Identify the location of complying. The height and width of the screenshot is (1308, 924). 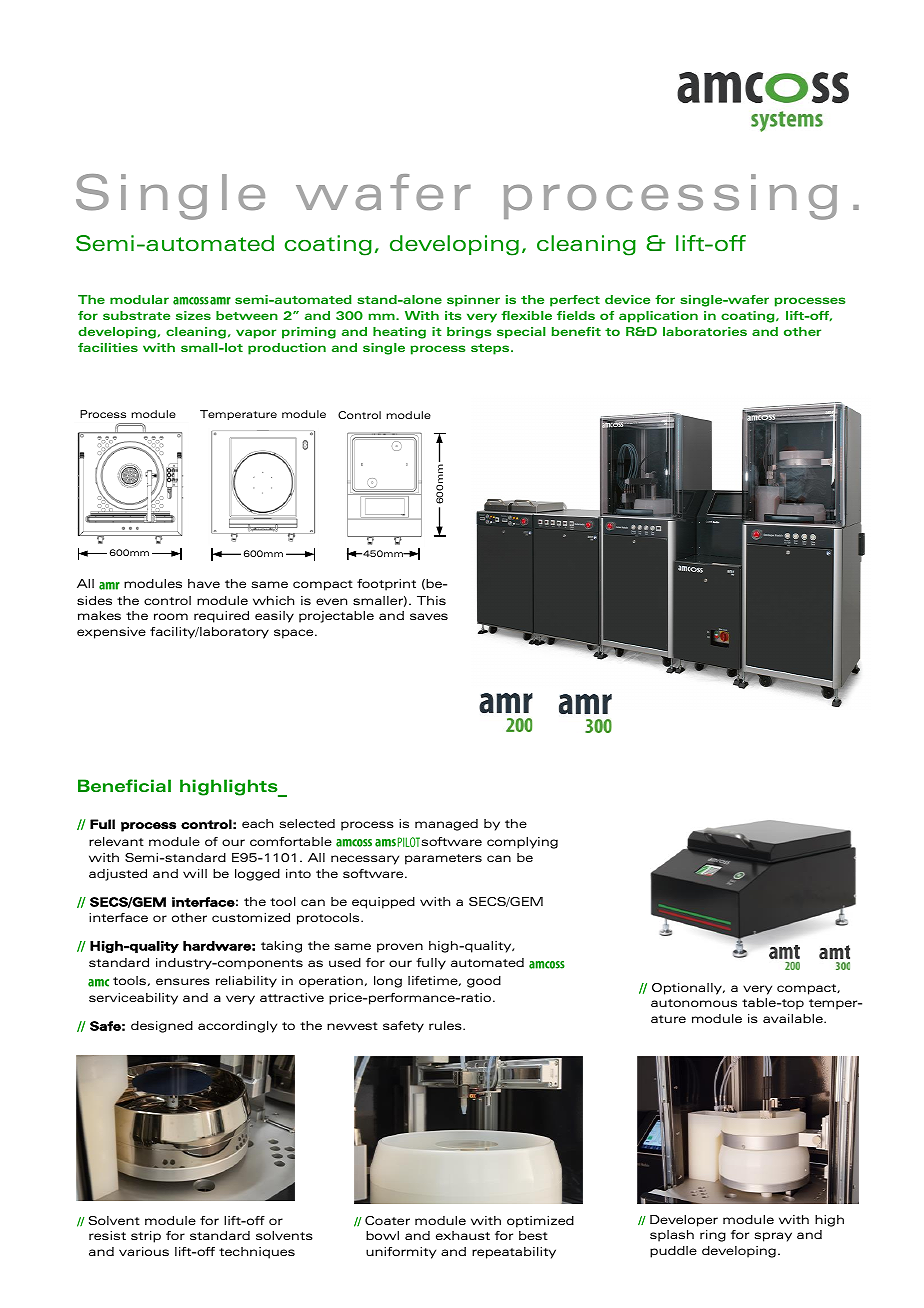
(522, 843).
